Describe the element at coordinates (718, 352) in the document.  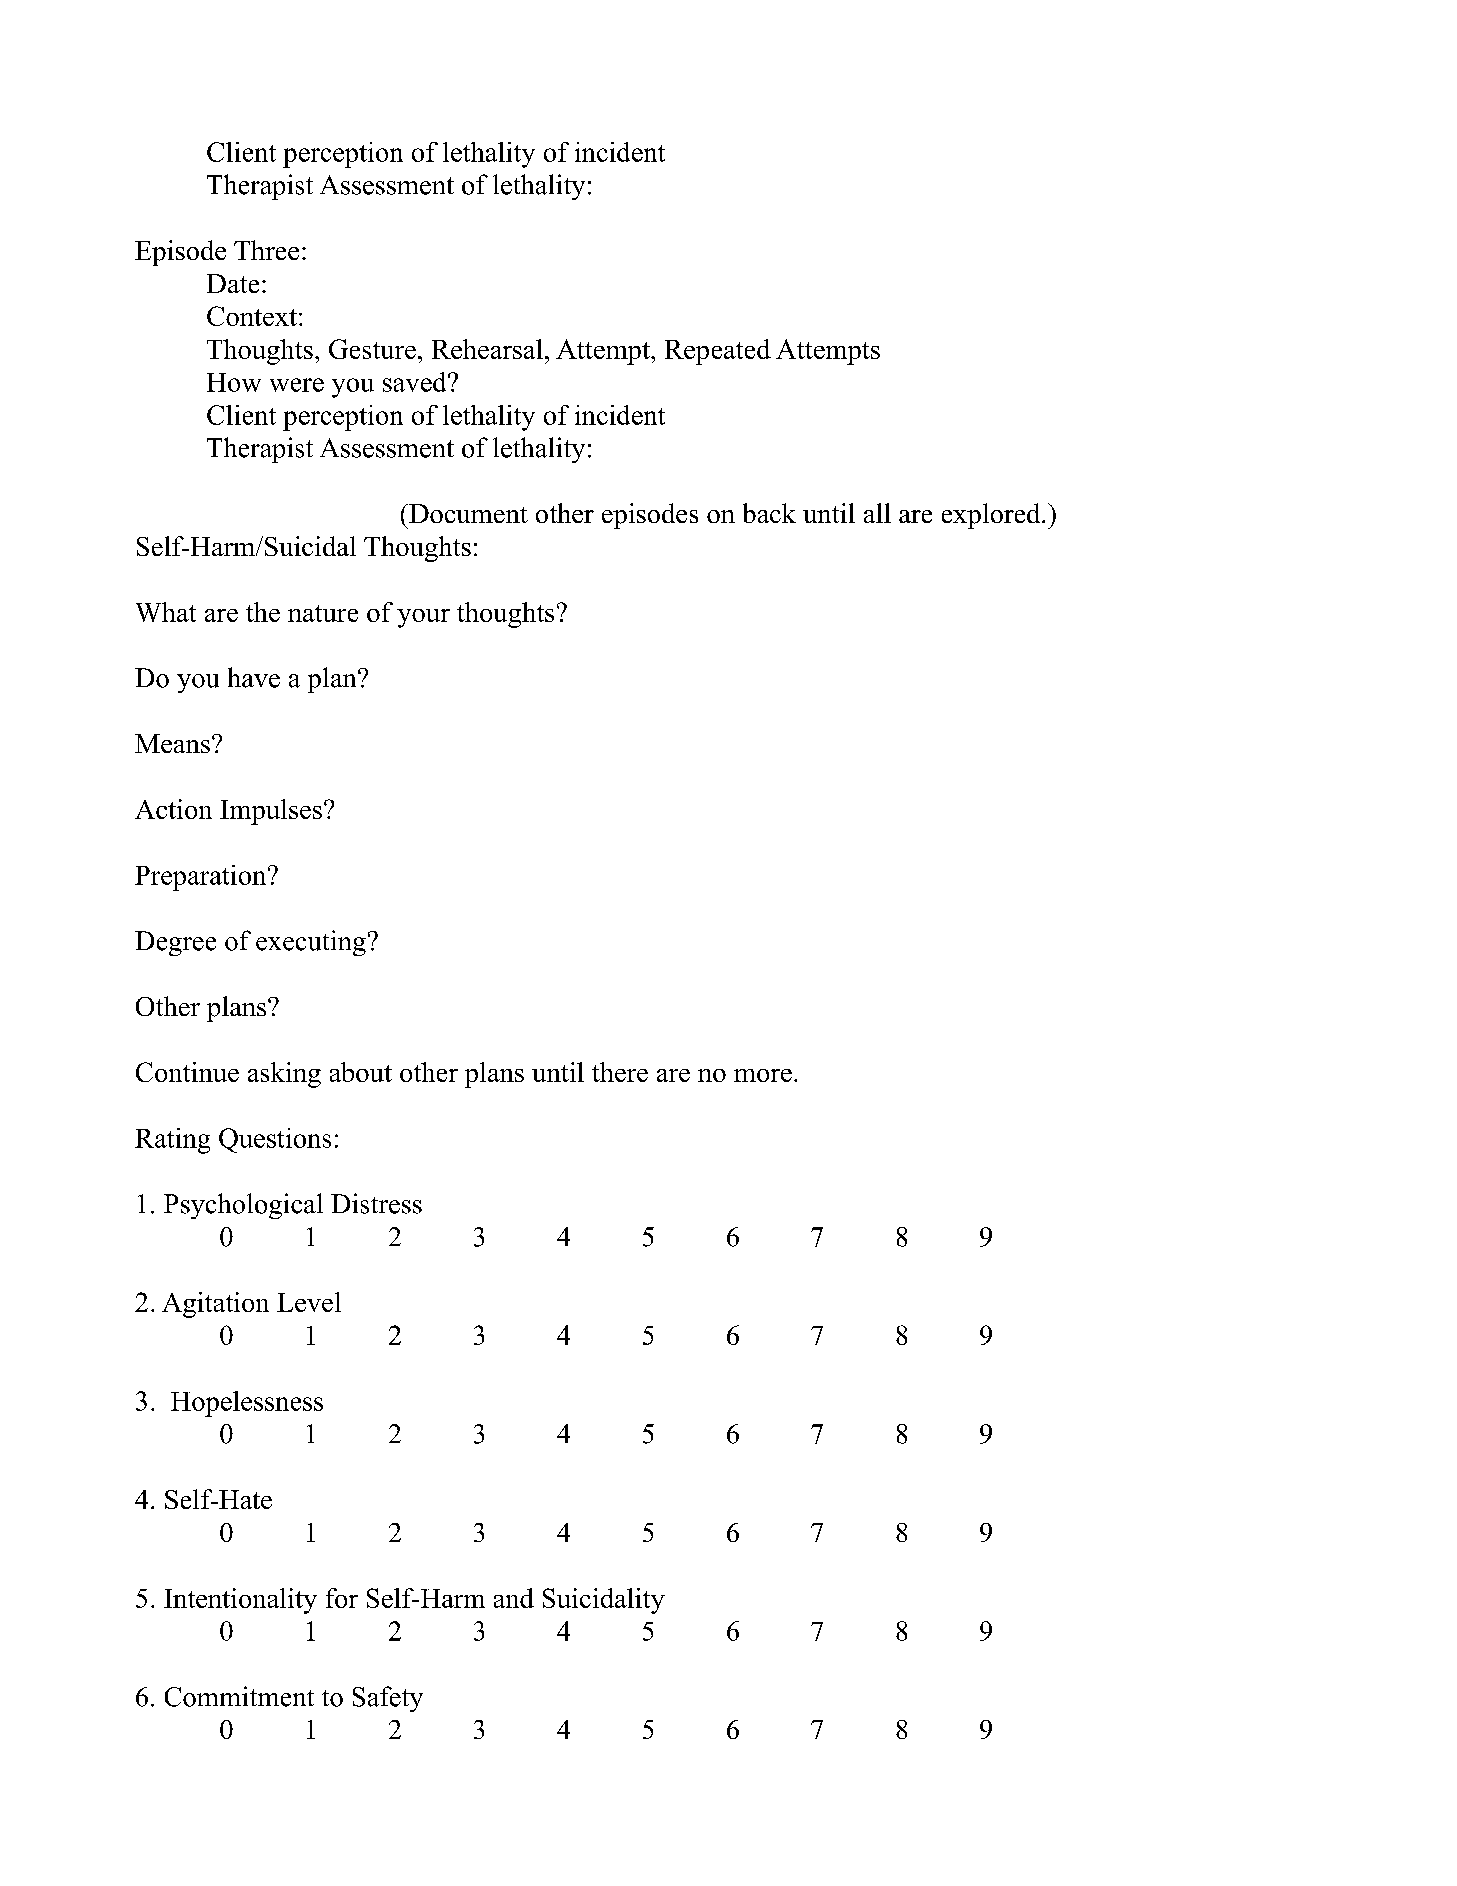
I see `Repeated` at that location.
